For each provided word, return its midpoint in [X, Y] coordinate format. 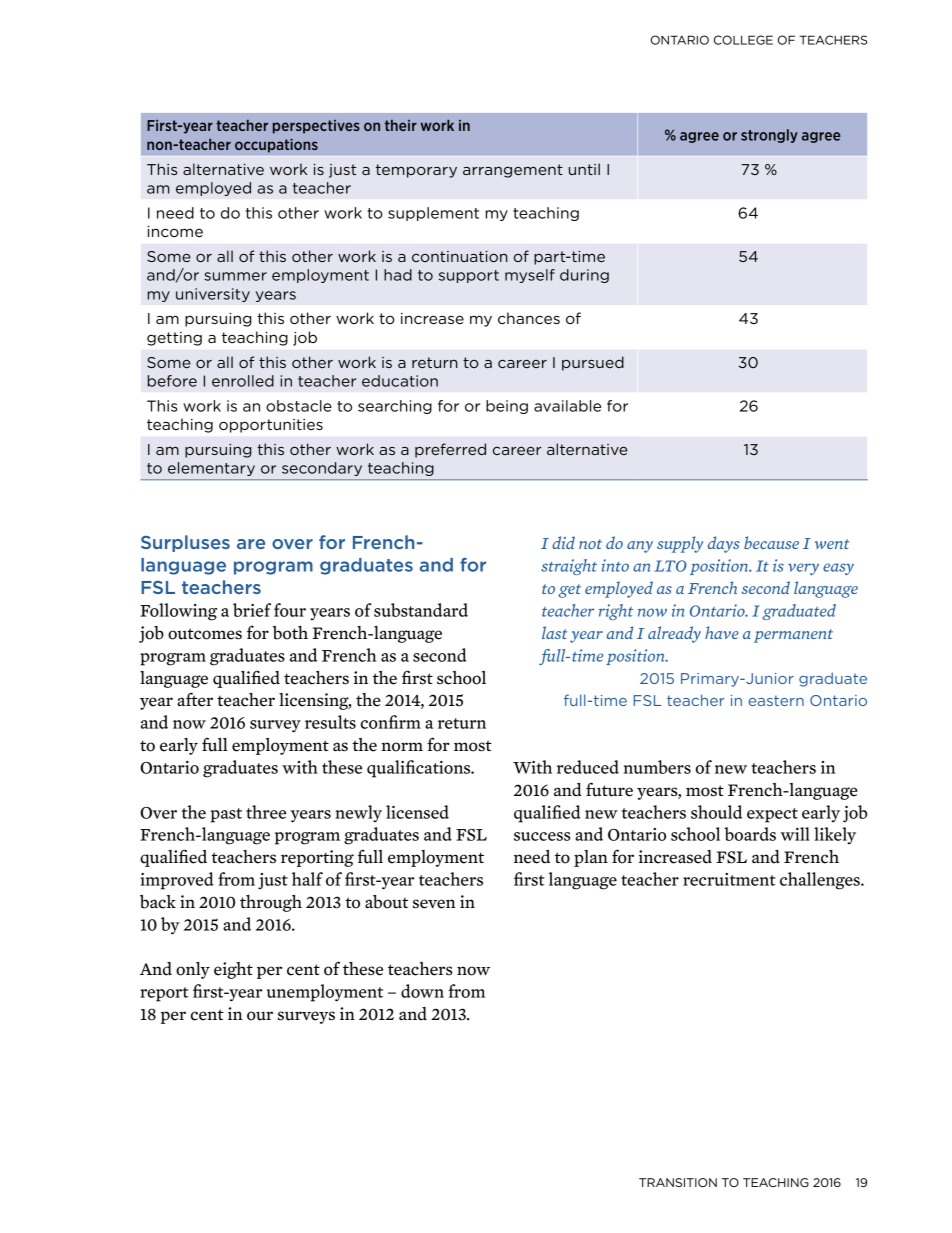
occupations [276, 146]
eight [233, 970]
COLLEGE [743, 40]
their [401, 125]
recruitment [729, 879]
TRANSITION [678, 1182]
